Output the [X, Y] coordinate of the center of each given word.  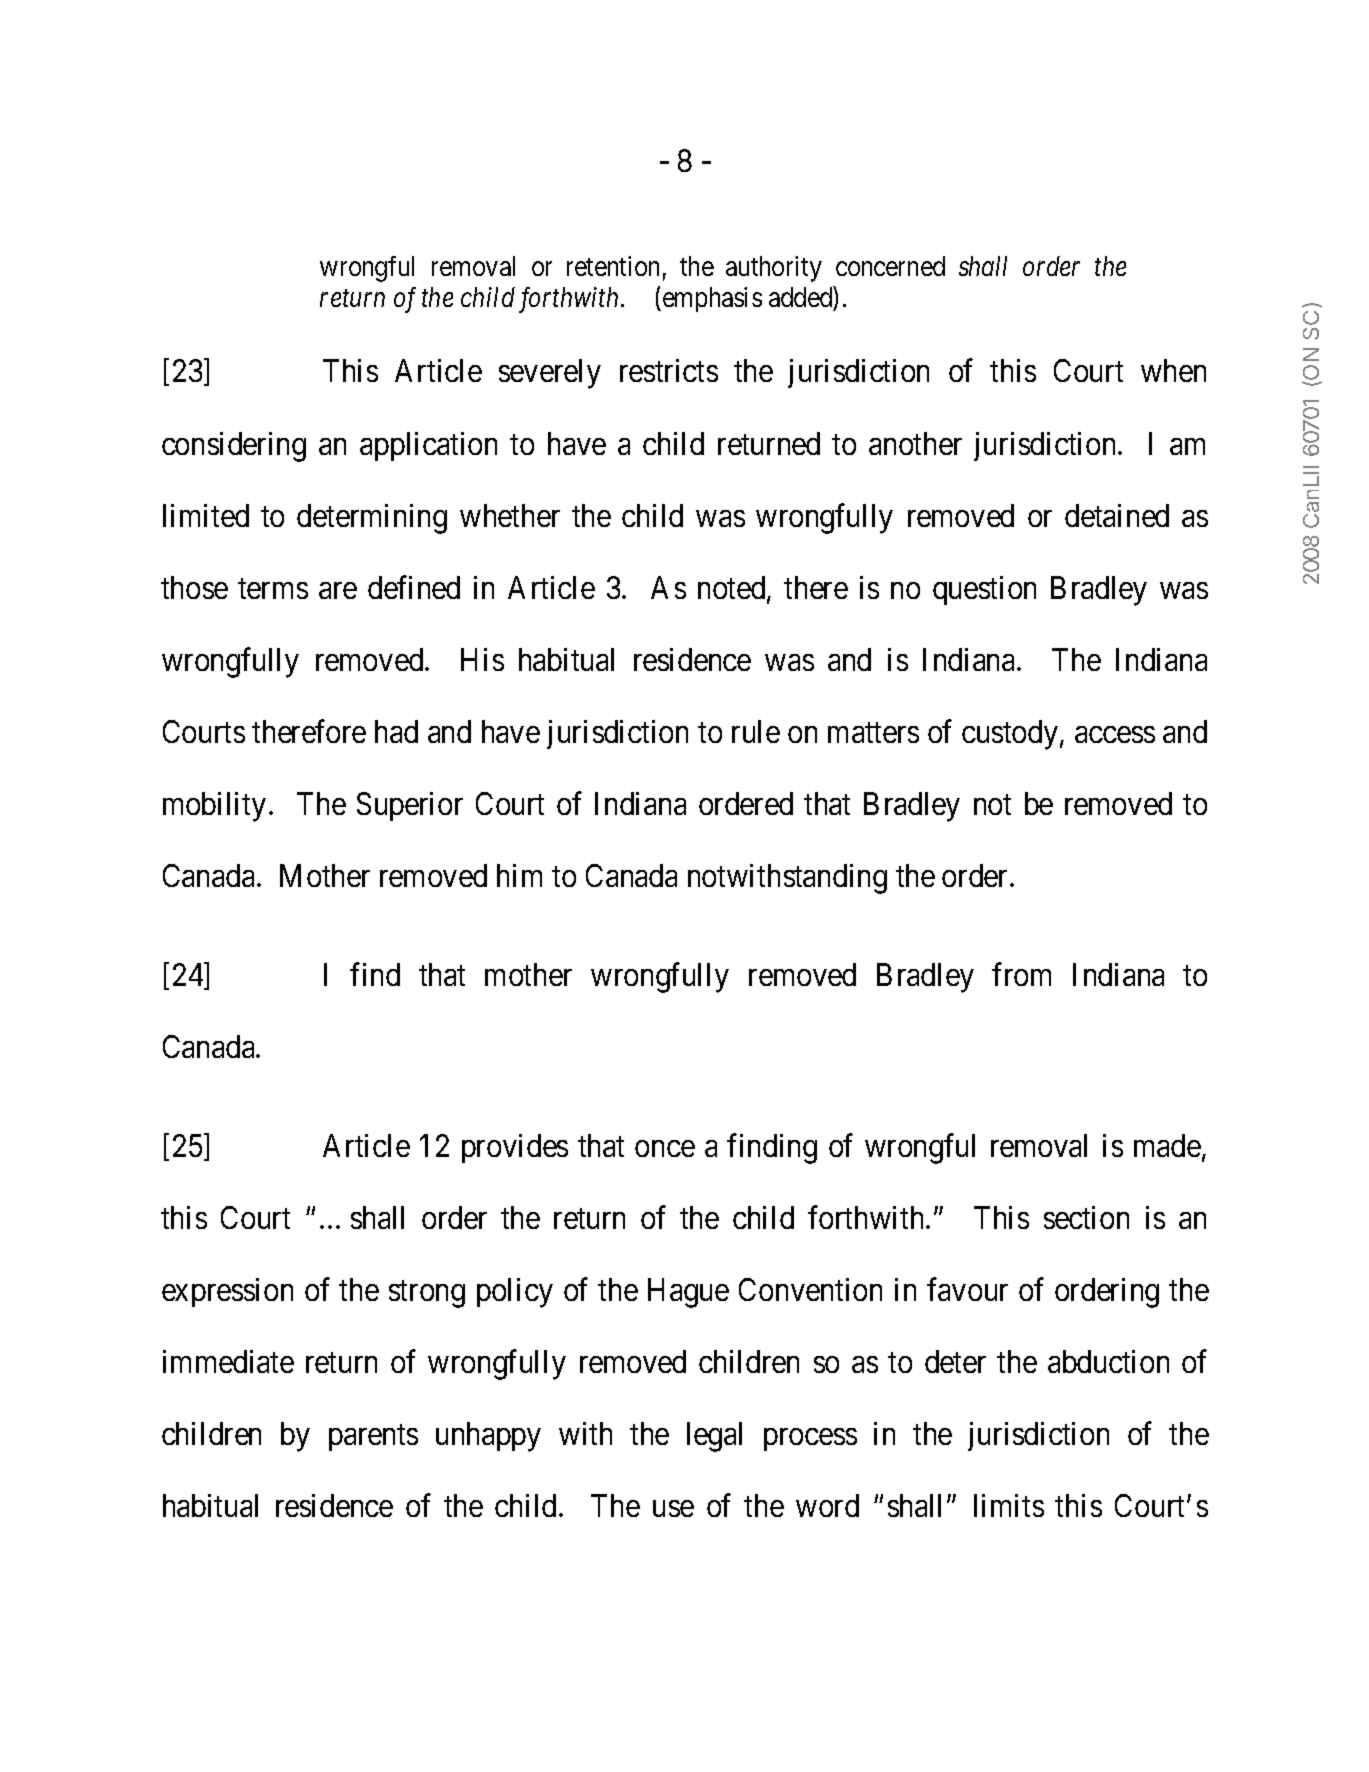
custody [1010, 735]
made [1167, 1145]
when [1173, 370]
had [396, 731]
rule [756, 731]
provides [515, 1148]
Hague [688, 1293]
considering [234, 447]
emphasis [711, 299]
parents [373, 1438]
